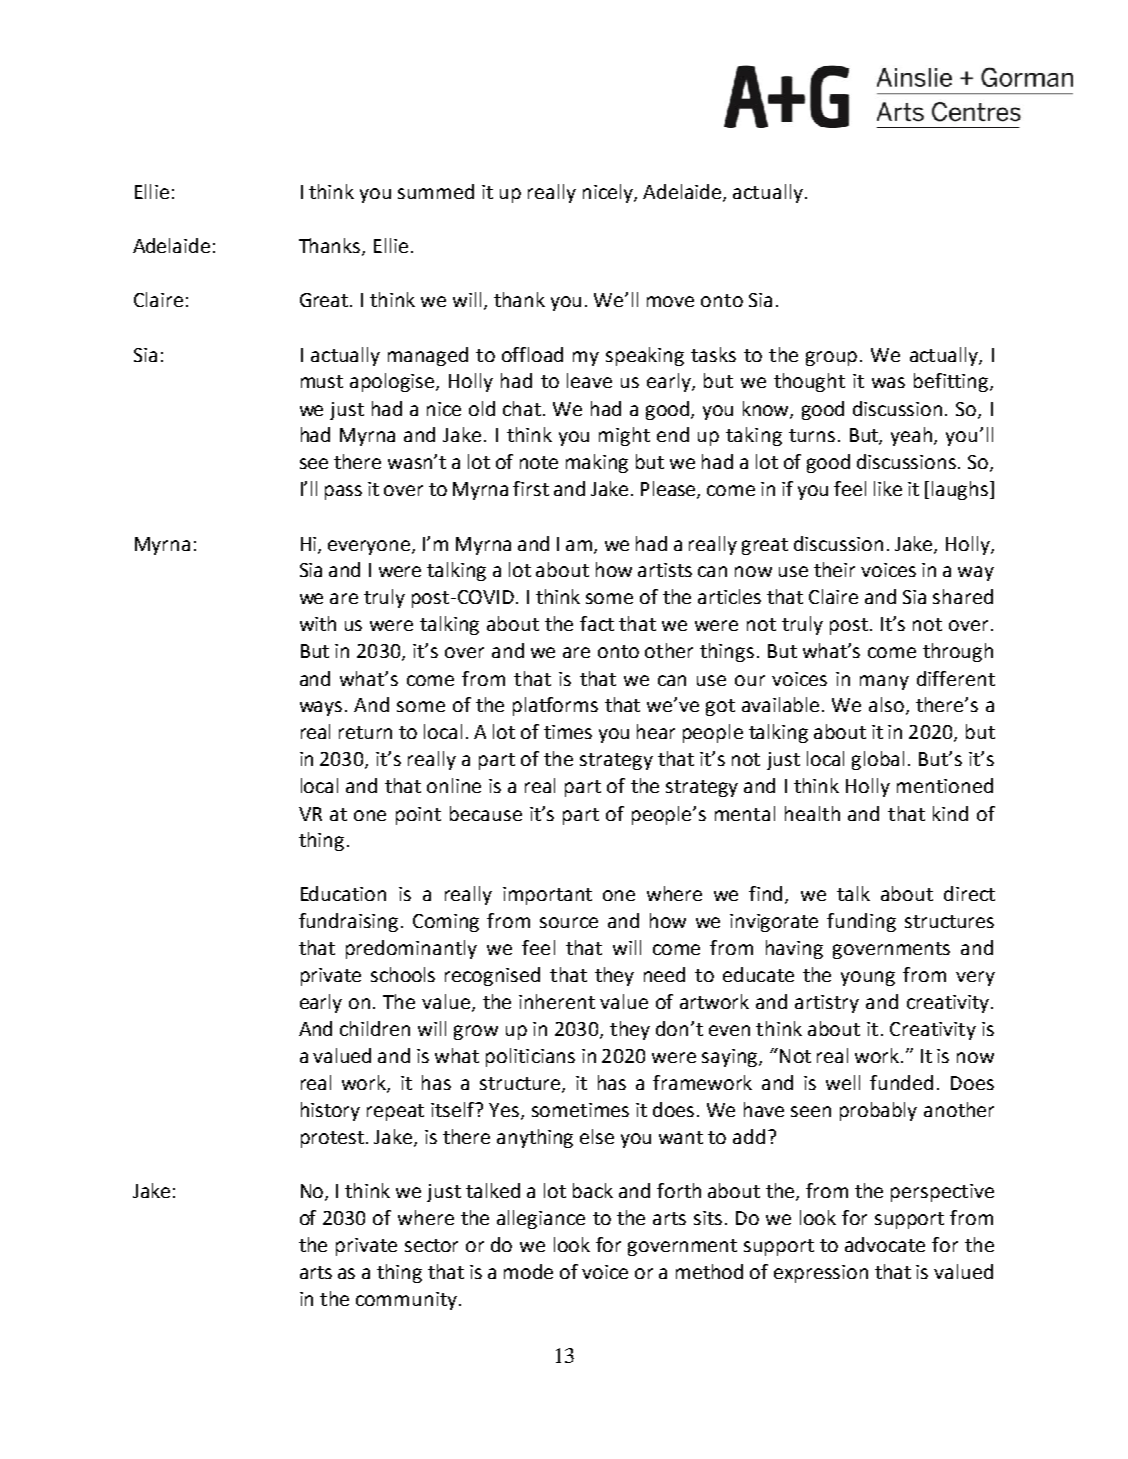  What do you see at coordinates (436, 191) in the image?
I see `summed` at bounding box center [436, 191].
